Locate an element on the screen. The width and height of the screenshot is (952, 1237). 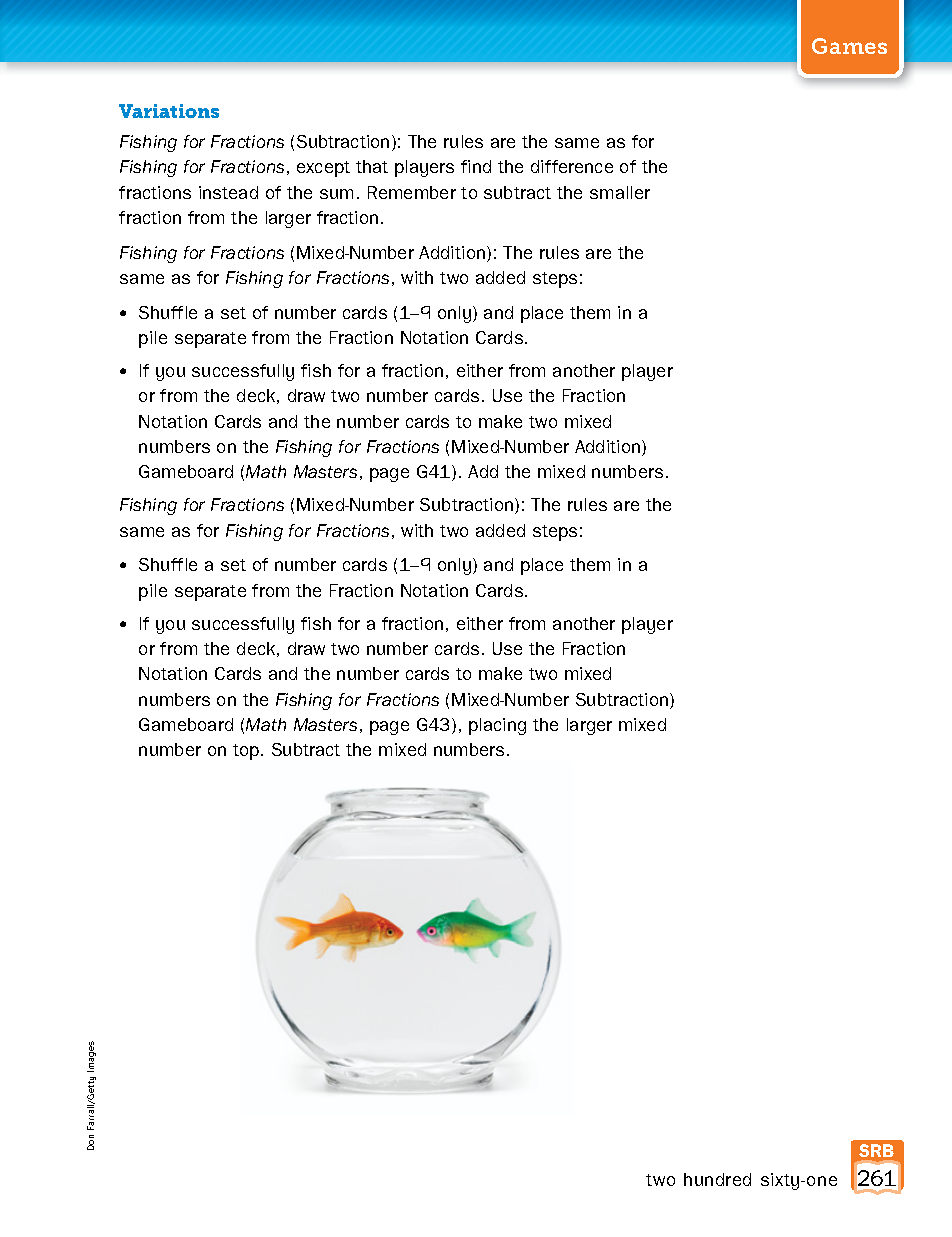
Games is located at coordinates (849, 46).
